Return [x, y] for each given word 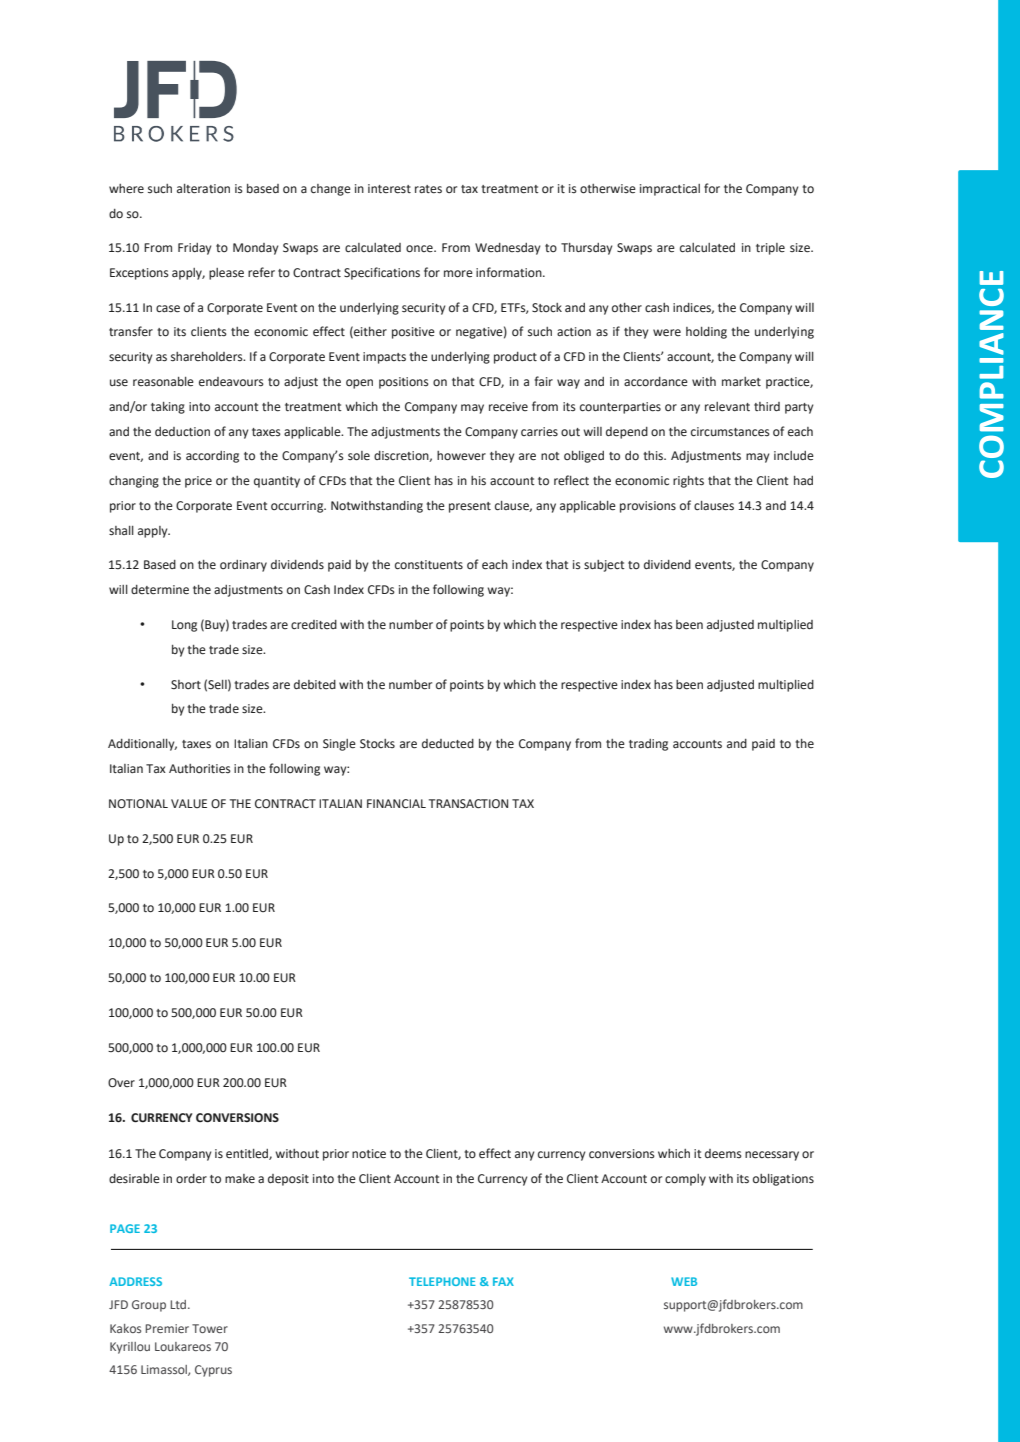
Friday [195, 249]
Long [184, 626]
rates [428, 189]
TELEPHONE [442, 1281]
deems [723, 1154]
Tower [210, 1328]
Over [121, 1083]
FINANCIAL [396, 804]
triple [770, 249]
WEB [684, 1281]
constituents [429, 565]
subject [604, 566]
